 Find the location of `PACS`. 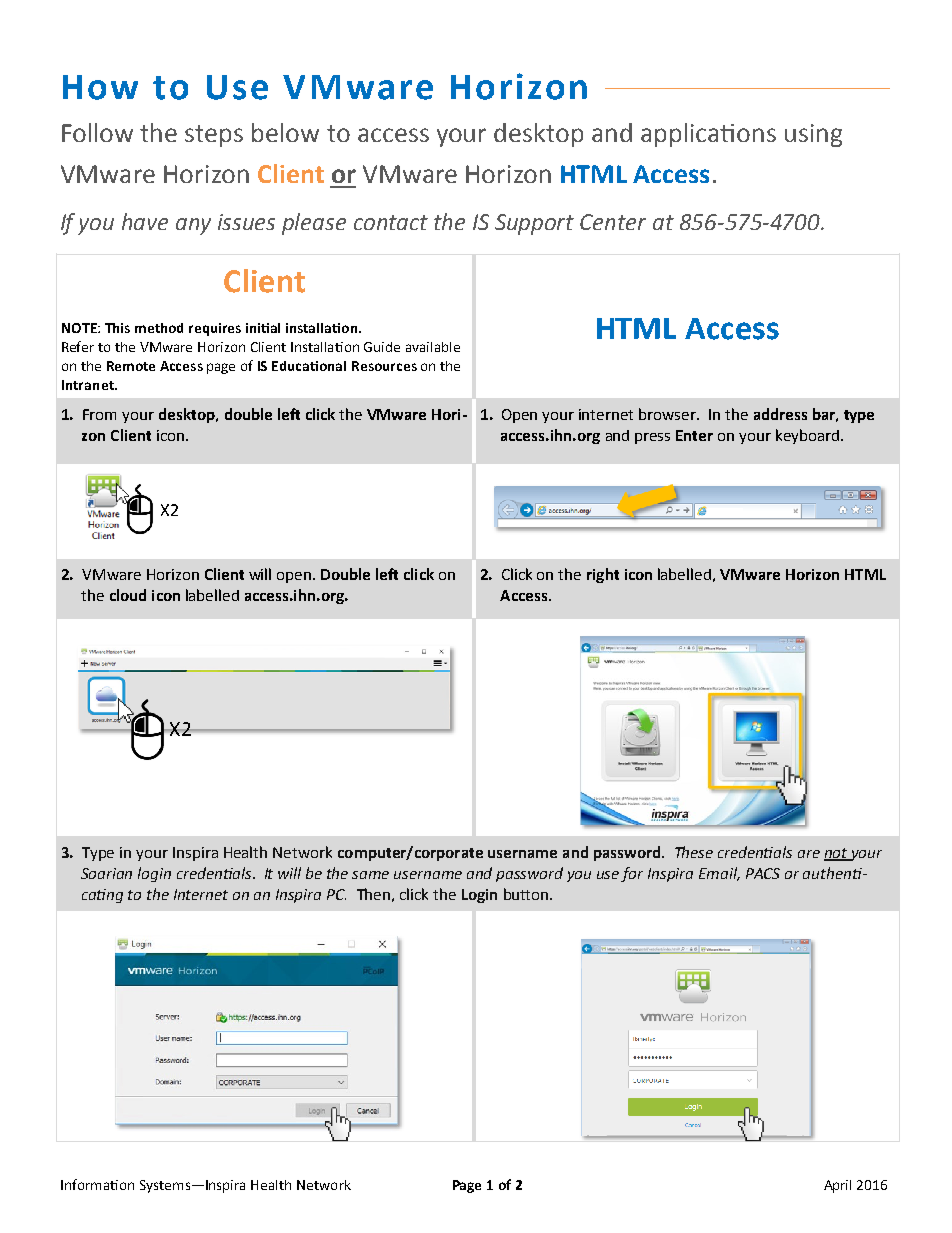

PACS is located at coordinates (763, 873).
